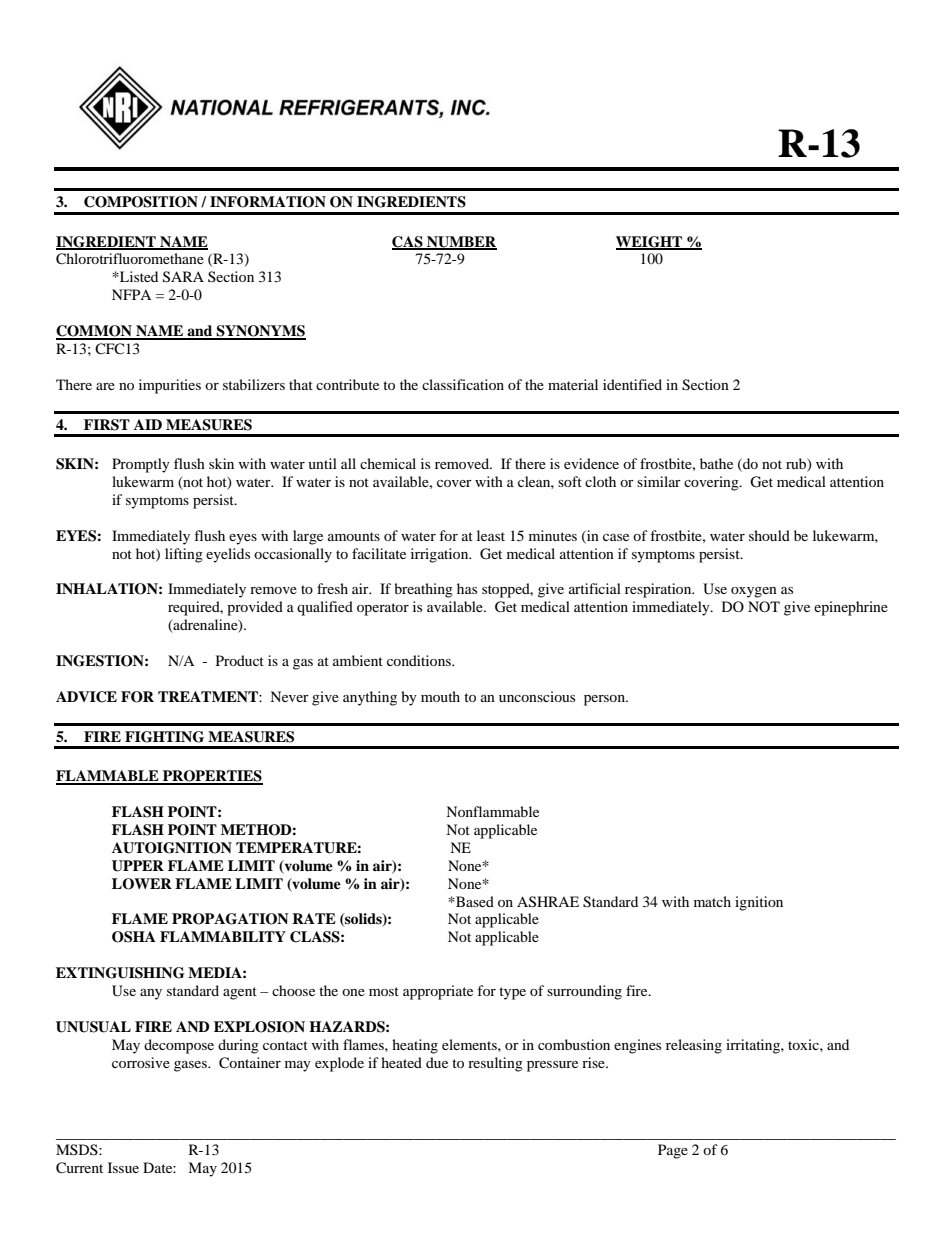  I want to click on Issue, so click(123, 1167).
